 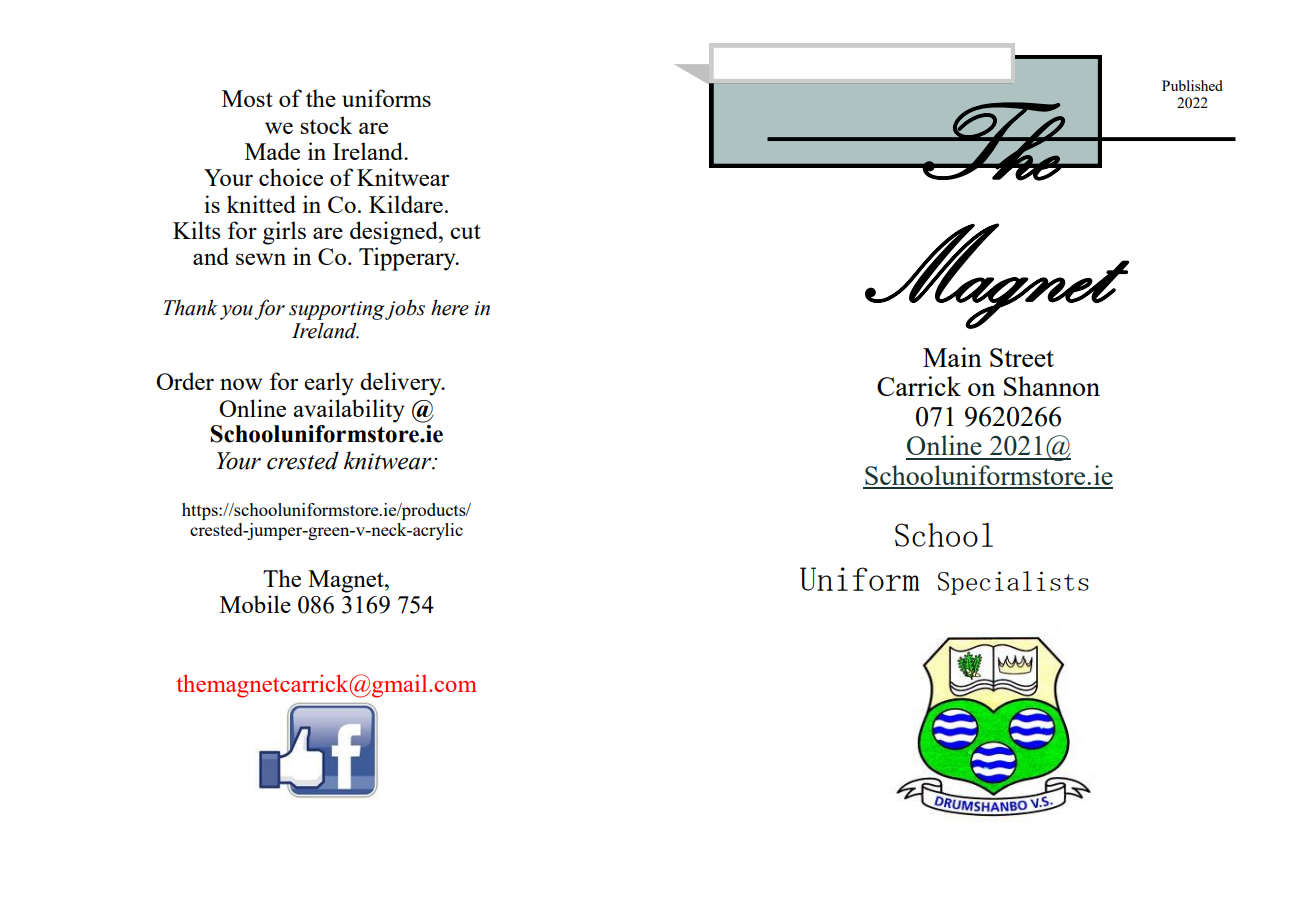 I want to click on girls, so click(x=284, y=233).
